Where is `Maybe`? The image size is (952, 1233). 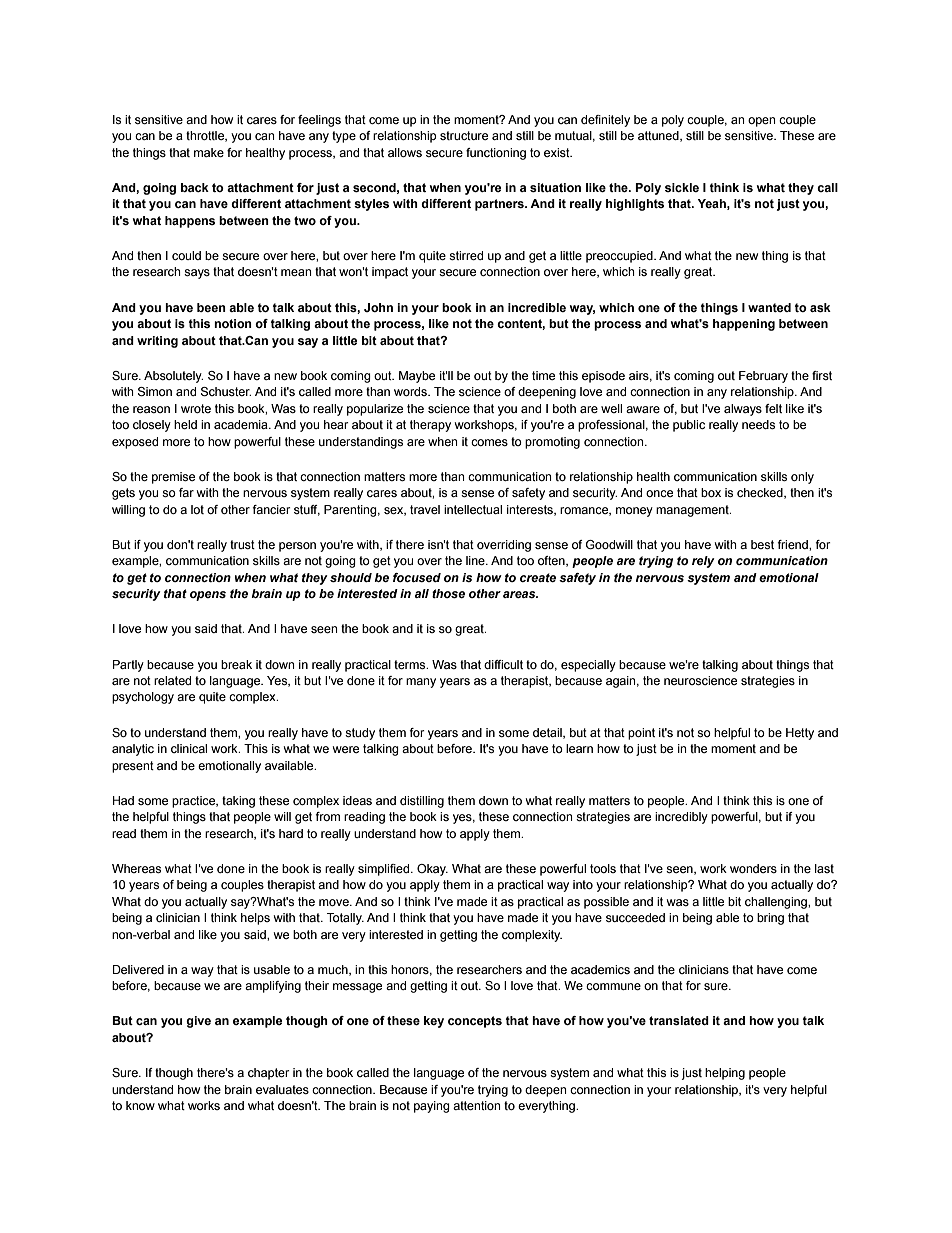
Maybe is located at coordinates (417, 377).
